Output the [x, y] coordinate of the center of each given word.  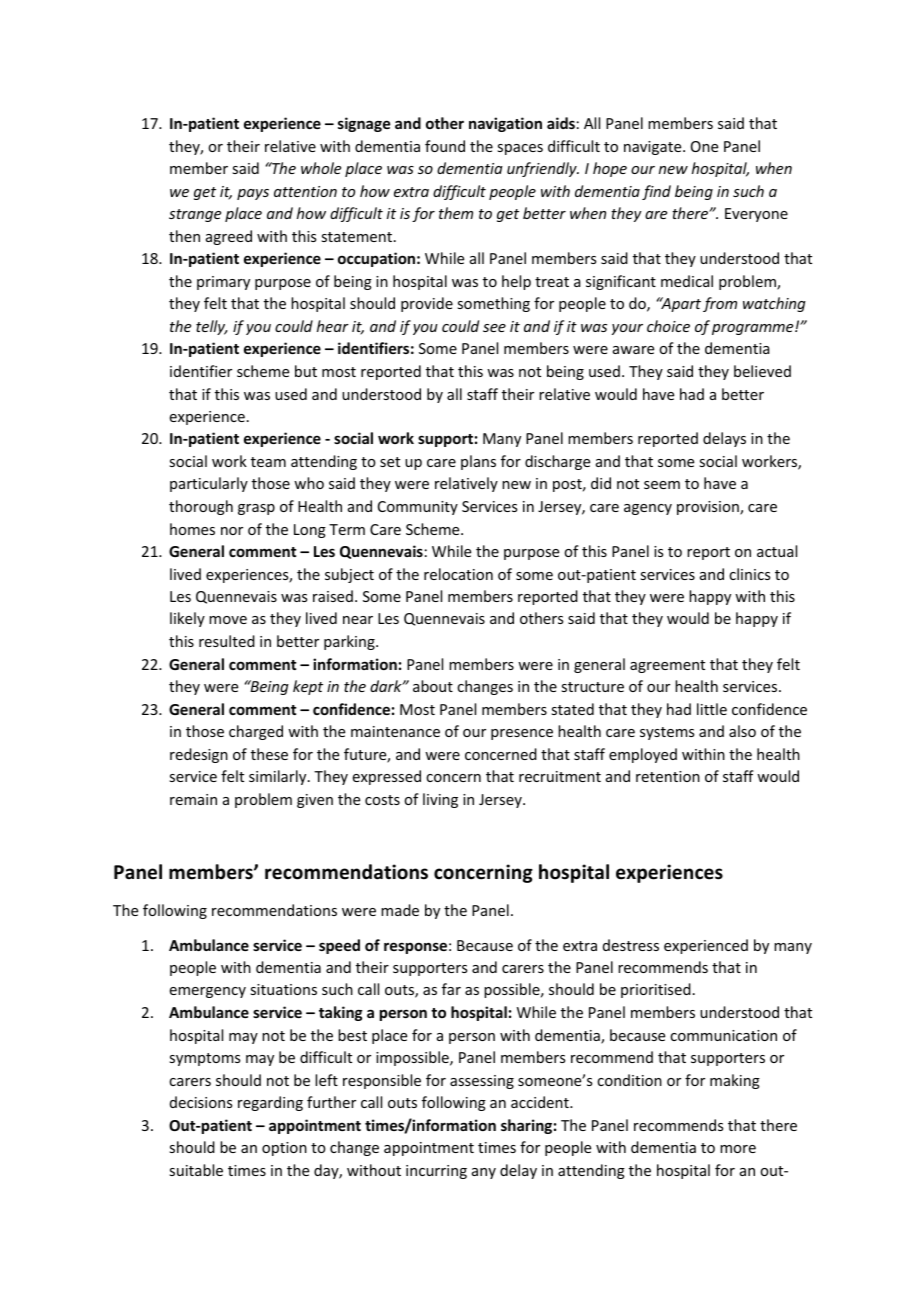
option [284, 1149]
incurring [436, 1172]
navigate [654, 148]
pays [253, 194]
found [445, 146]
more [738, 1149]
